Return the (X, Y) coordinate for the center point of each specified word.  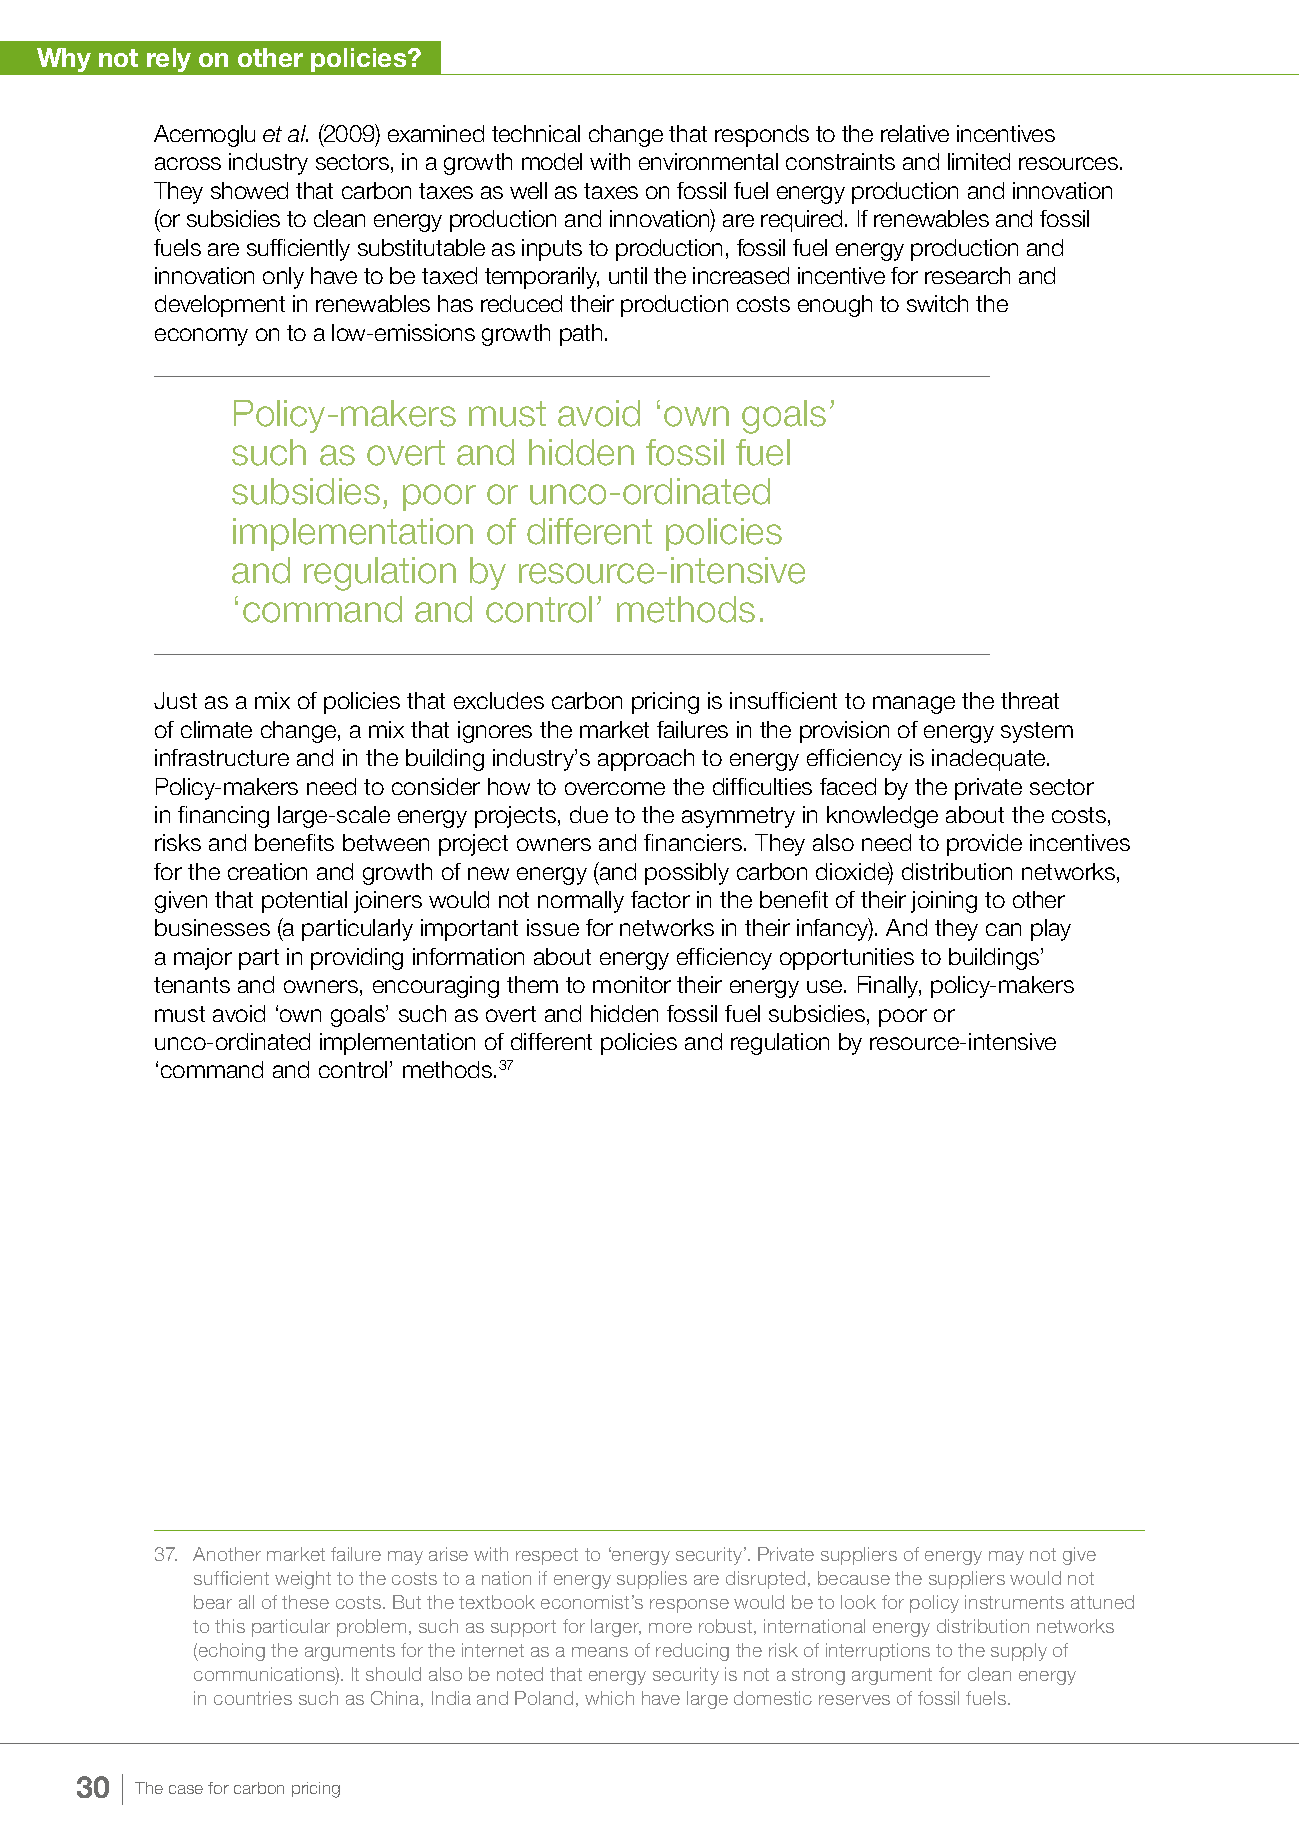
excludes (499, 700)
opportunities (847, 959)
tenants (192, 985)
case (186, 1789)
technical (536, 133)
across (188, 163)
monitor (632, 984)
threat (1030, 700)
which (609, 1698)
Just (175, 700)
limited (979, 161)
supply (1019, 1652)
